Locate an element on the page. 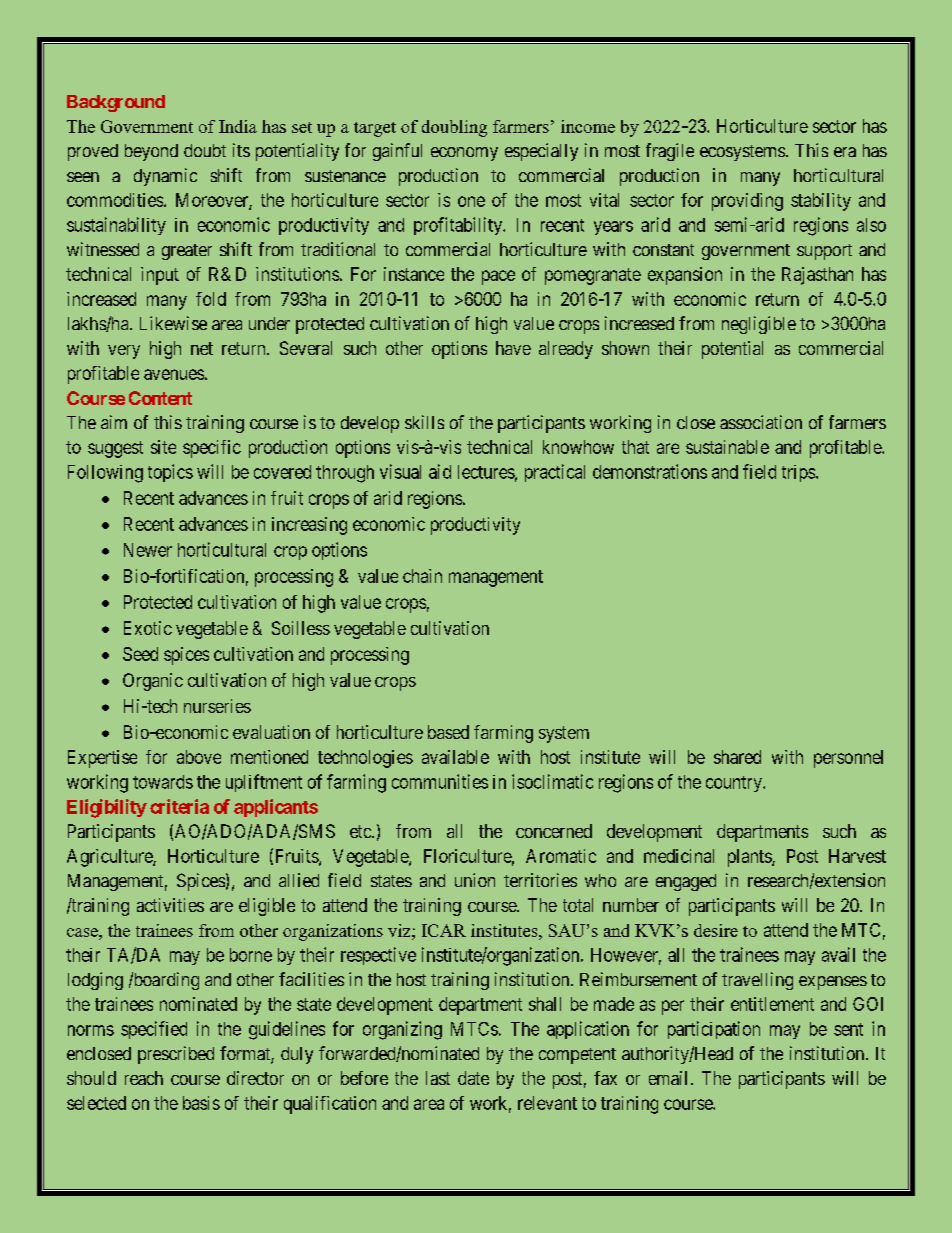 The height and width of the image is (1233, 952). trips is located at coordinates (799, 473).
